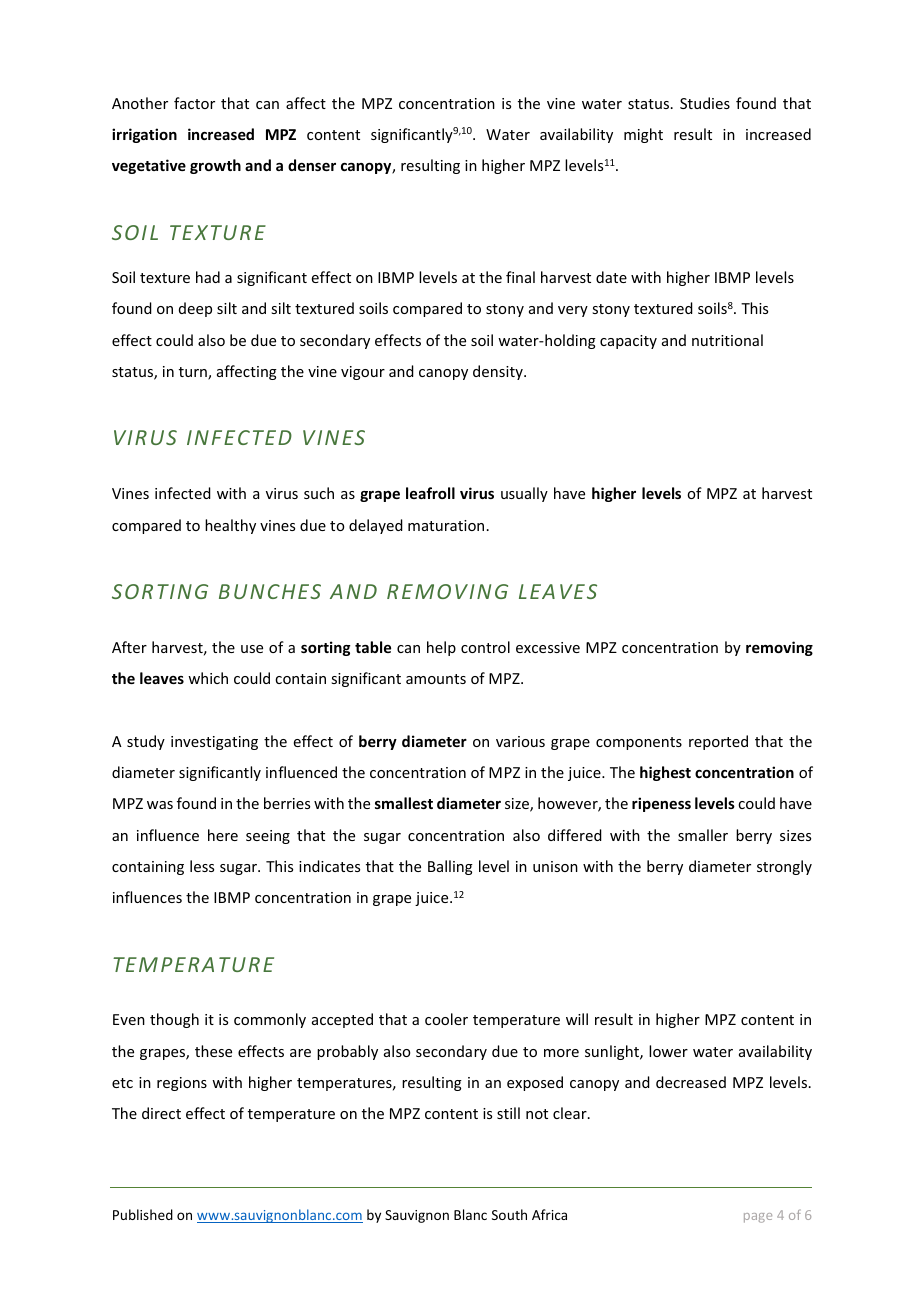 The width and height of the page is (924, 1308). Describe the element at coordinates (758, 1218) in the page. I see `page` at that location.
